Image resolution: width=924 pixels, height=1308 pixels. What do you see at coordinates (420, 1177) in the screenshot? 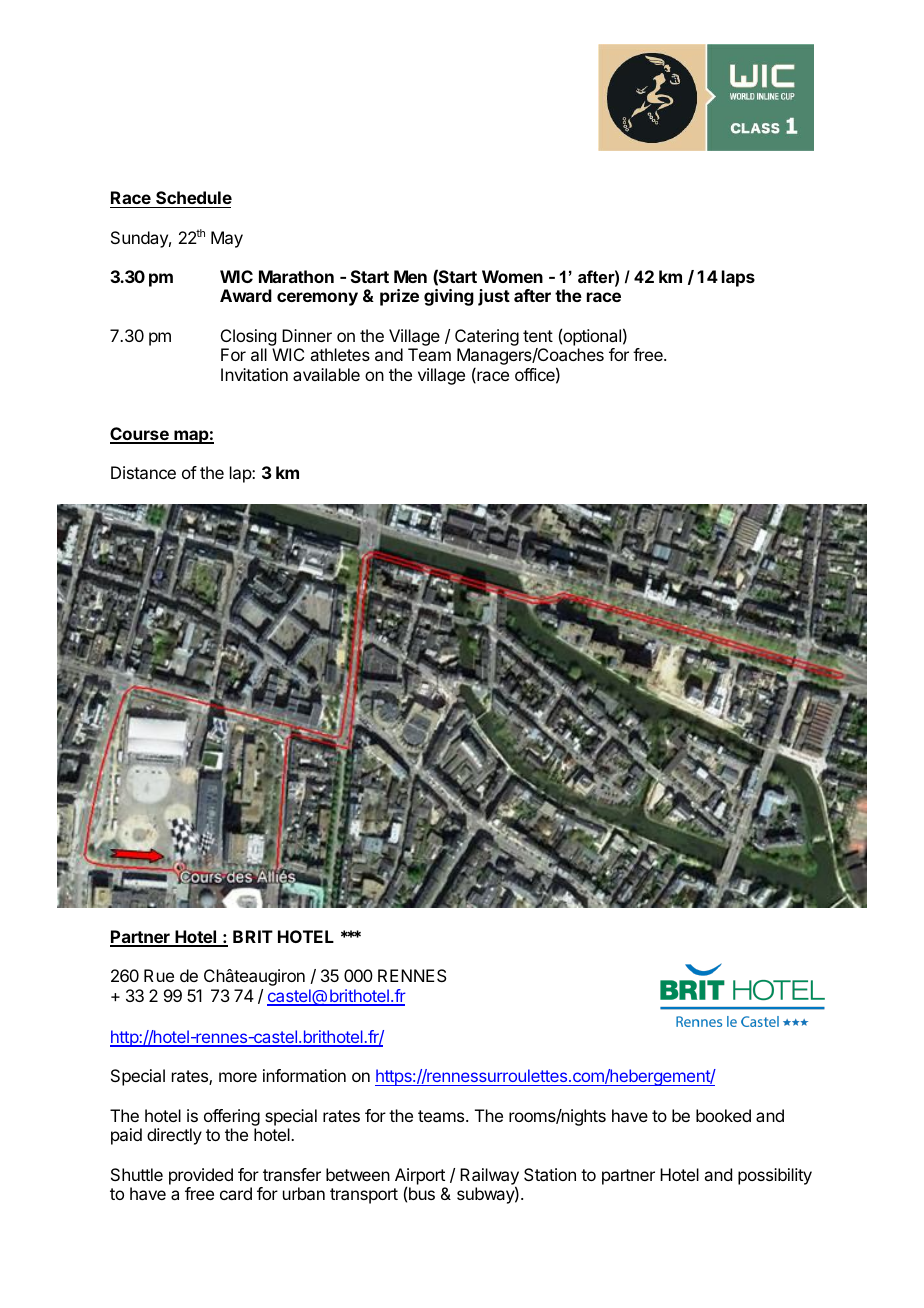
I see `Airport` at bounding box center [420, 1177].
